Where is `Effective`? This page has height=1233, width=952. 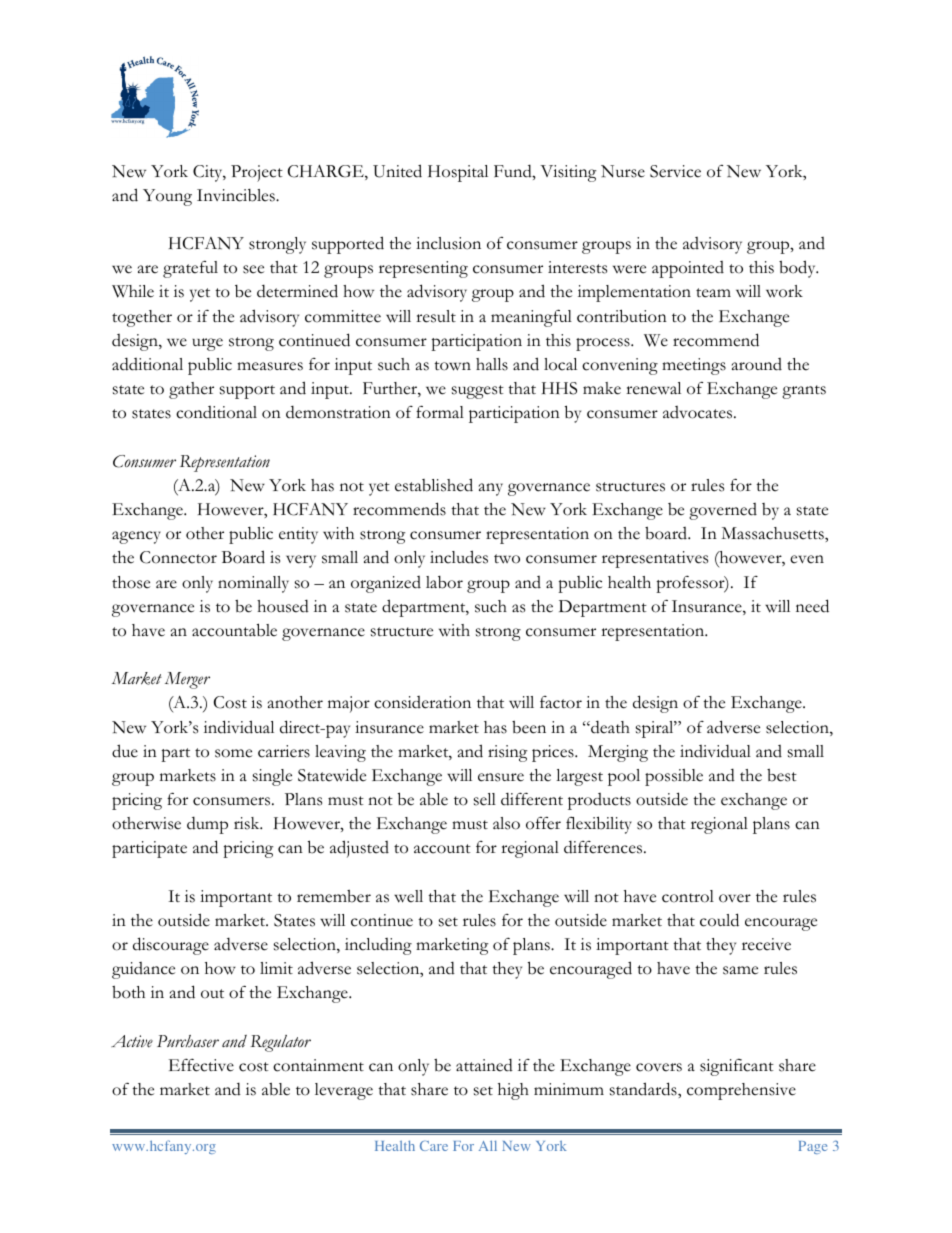 Effective is located at coordinates (201, 1065).
